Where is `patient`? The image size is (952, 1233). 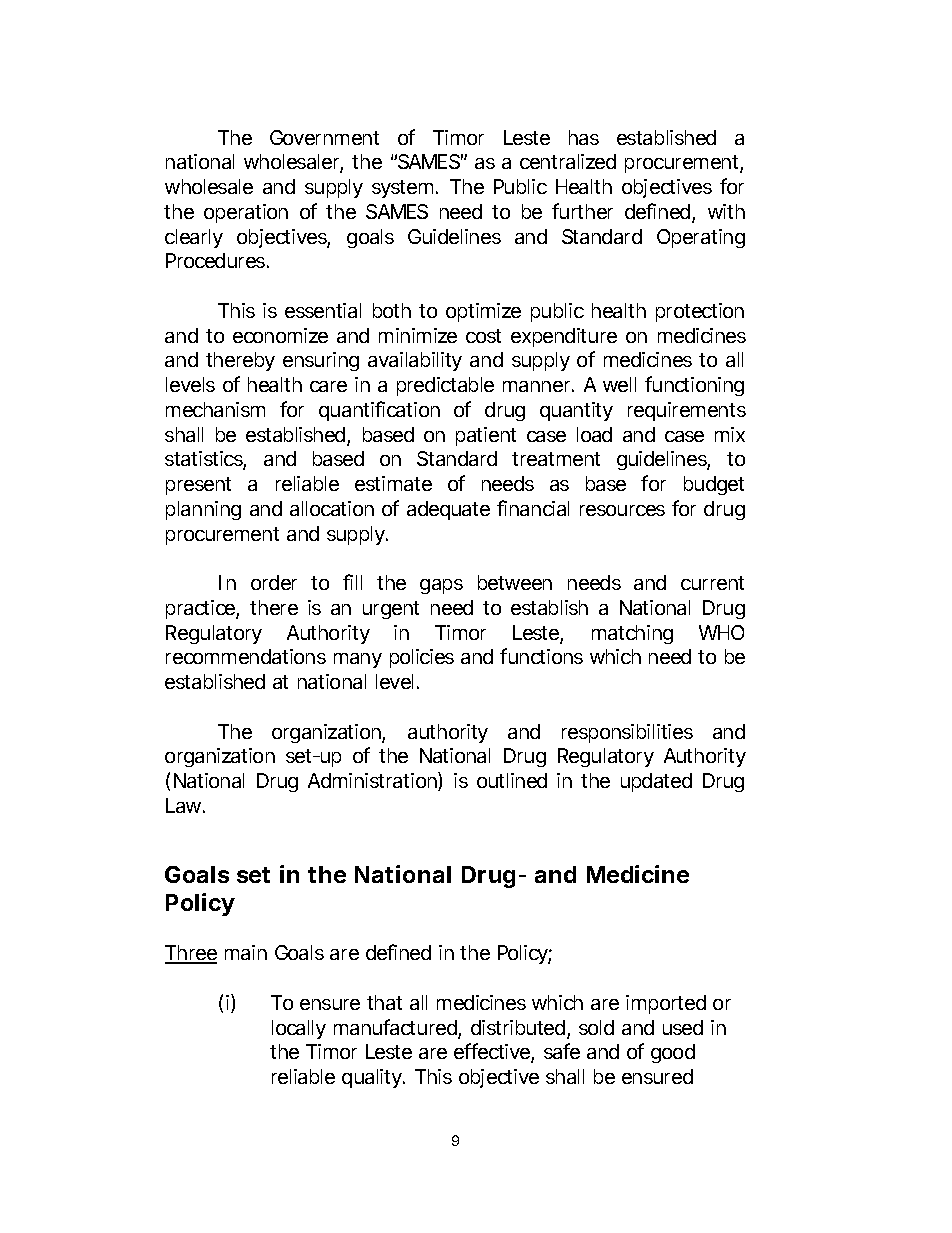
patient is located at coordinates (486, 436).
